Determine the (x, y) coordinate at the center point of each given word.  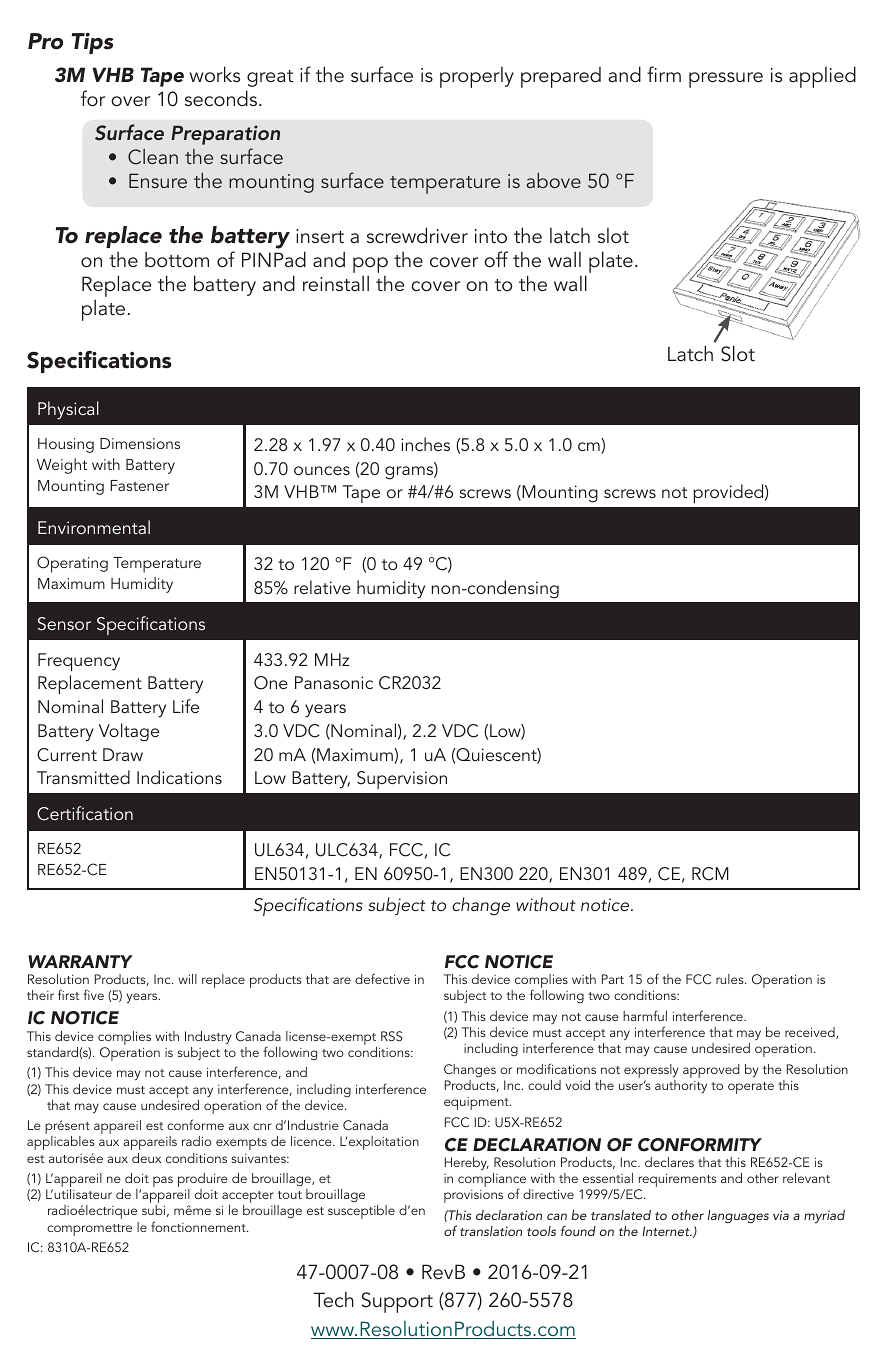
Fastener (139, 485)
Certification (85, 813)
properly (477, 77)
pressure (726, 80)
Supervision (402, 780)
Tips (92, 43)
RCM (710, 874)
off (496, 259)
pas (163, 1181)
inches (425, 444)
